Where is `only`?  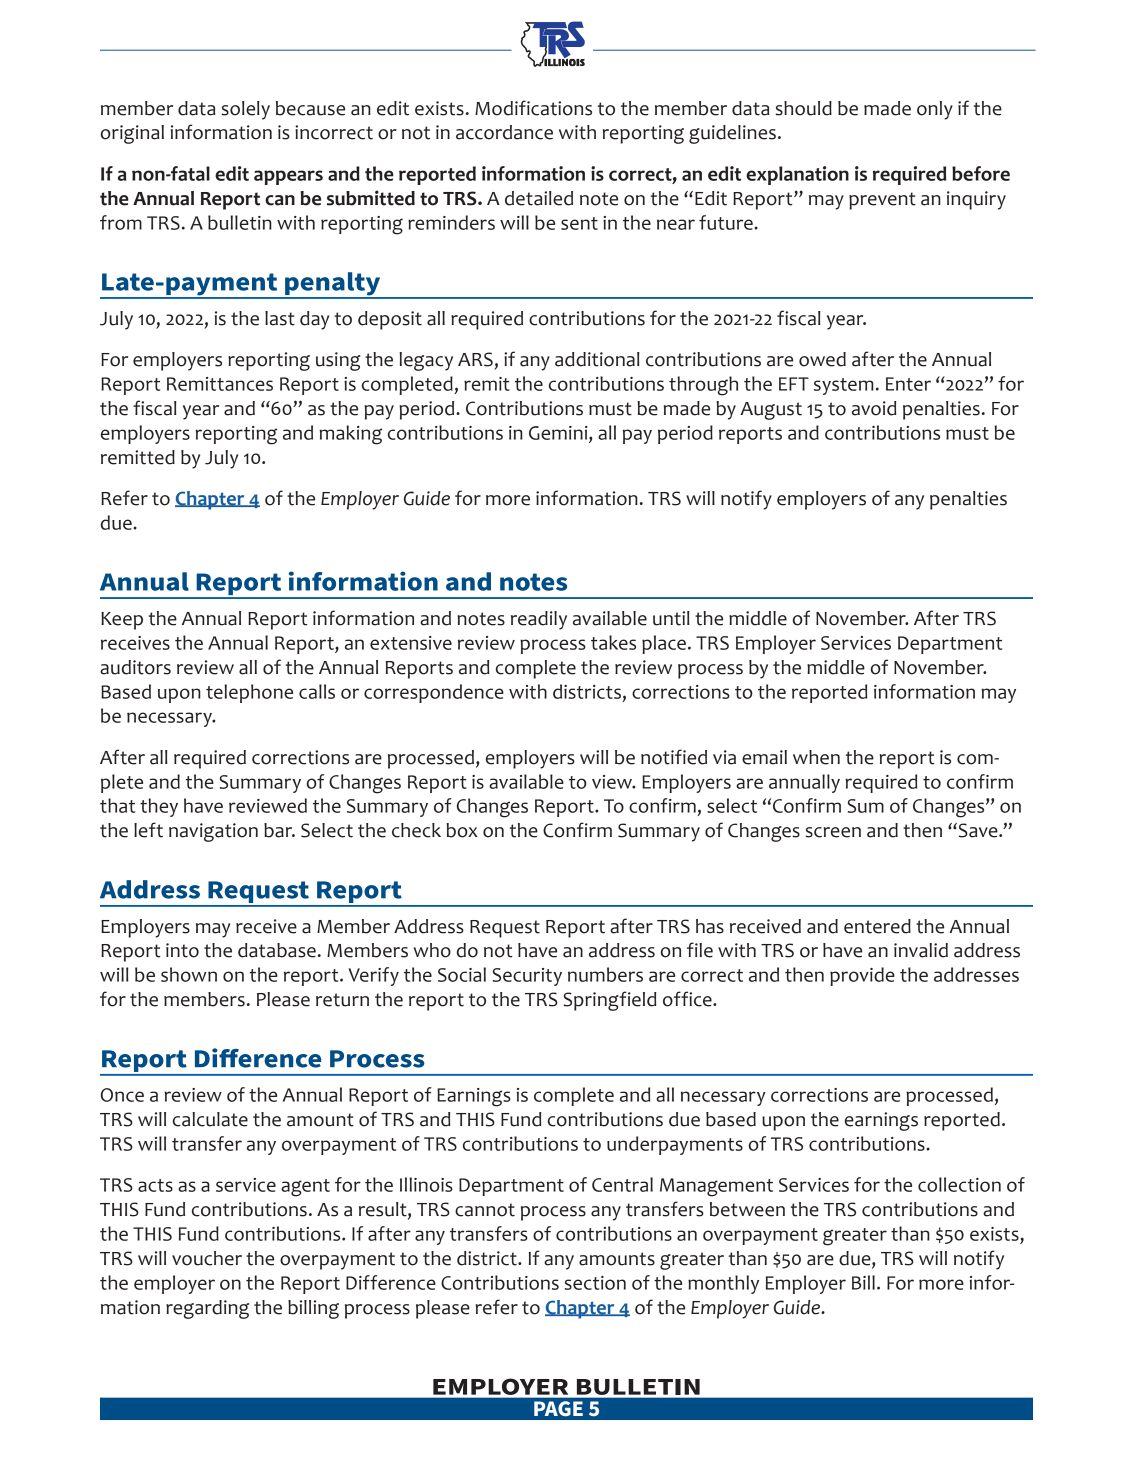 only is located at coordinates (935, 110).
